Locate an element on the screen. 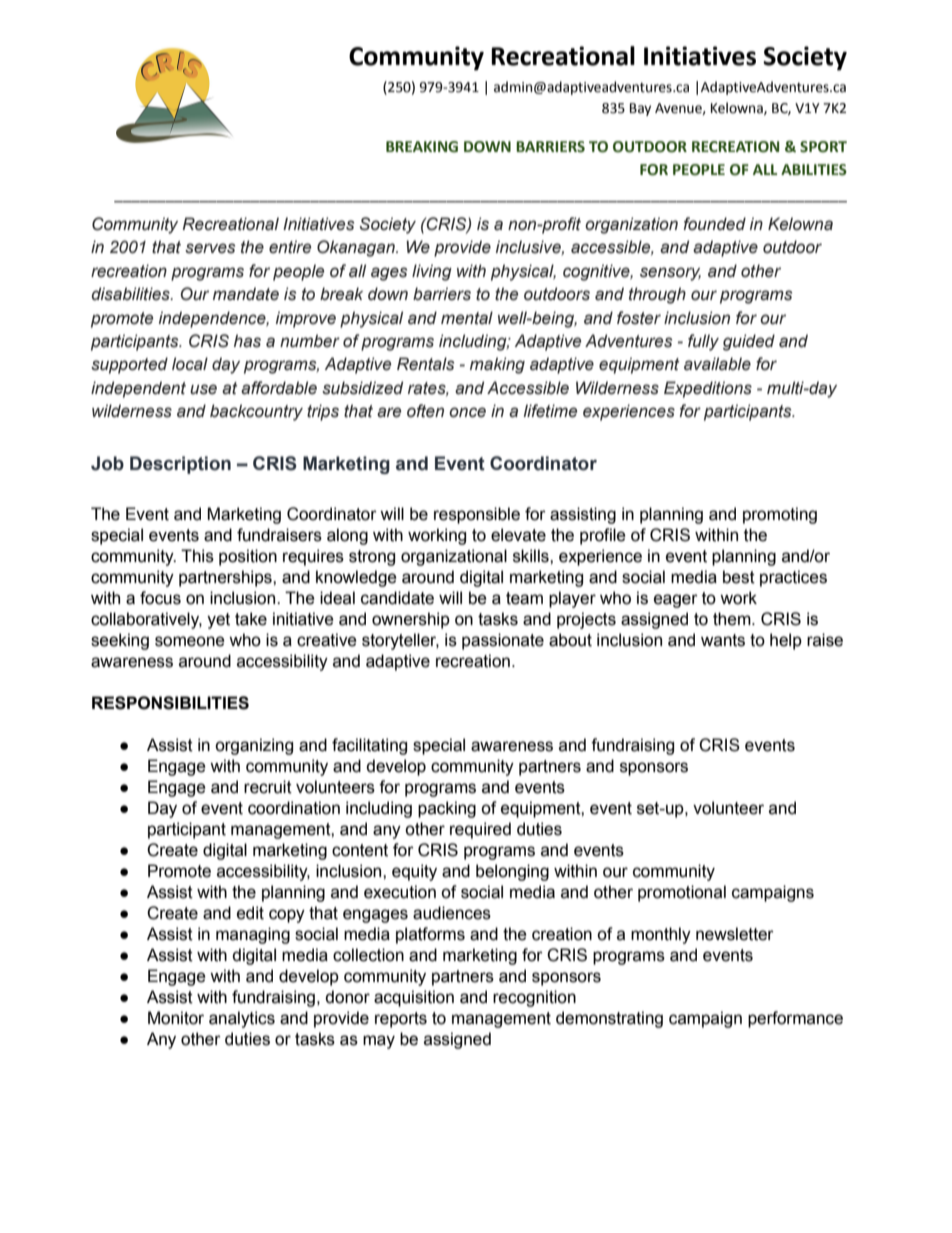 The height and width of the screenshot is (1233, 952). Bay is located at coordinates (640, 109).
